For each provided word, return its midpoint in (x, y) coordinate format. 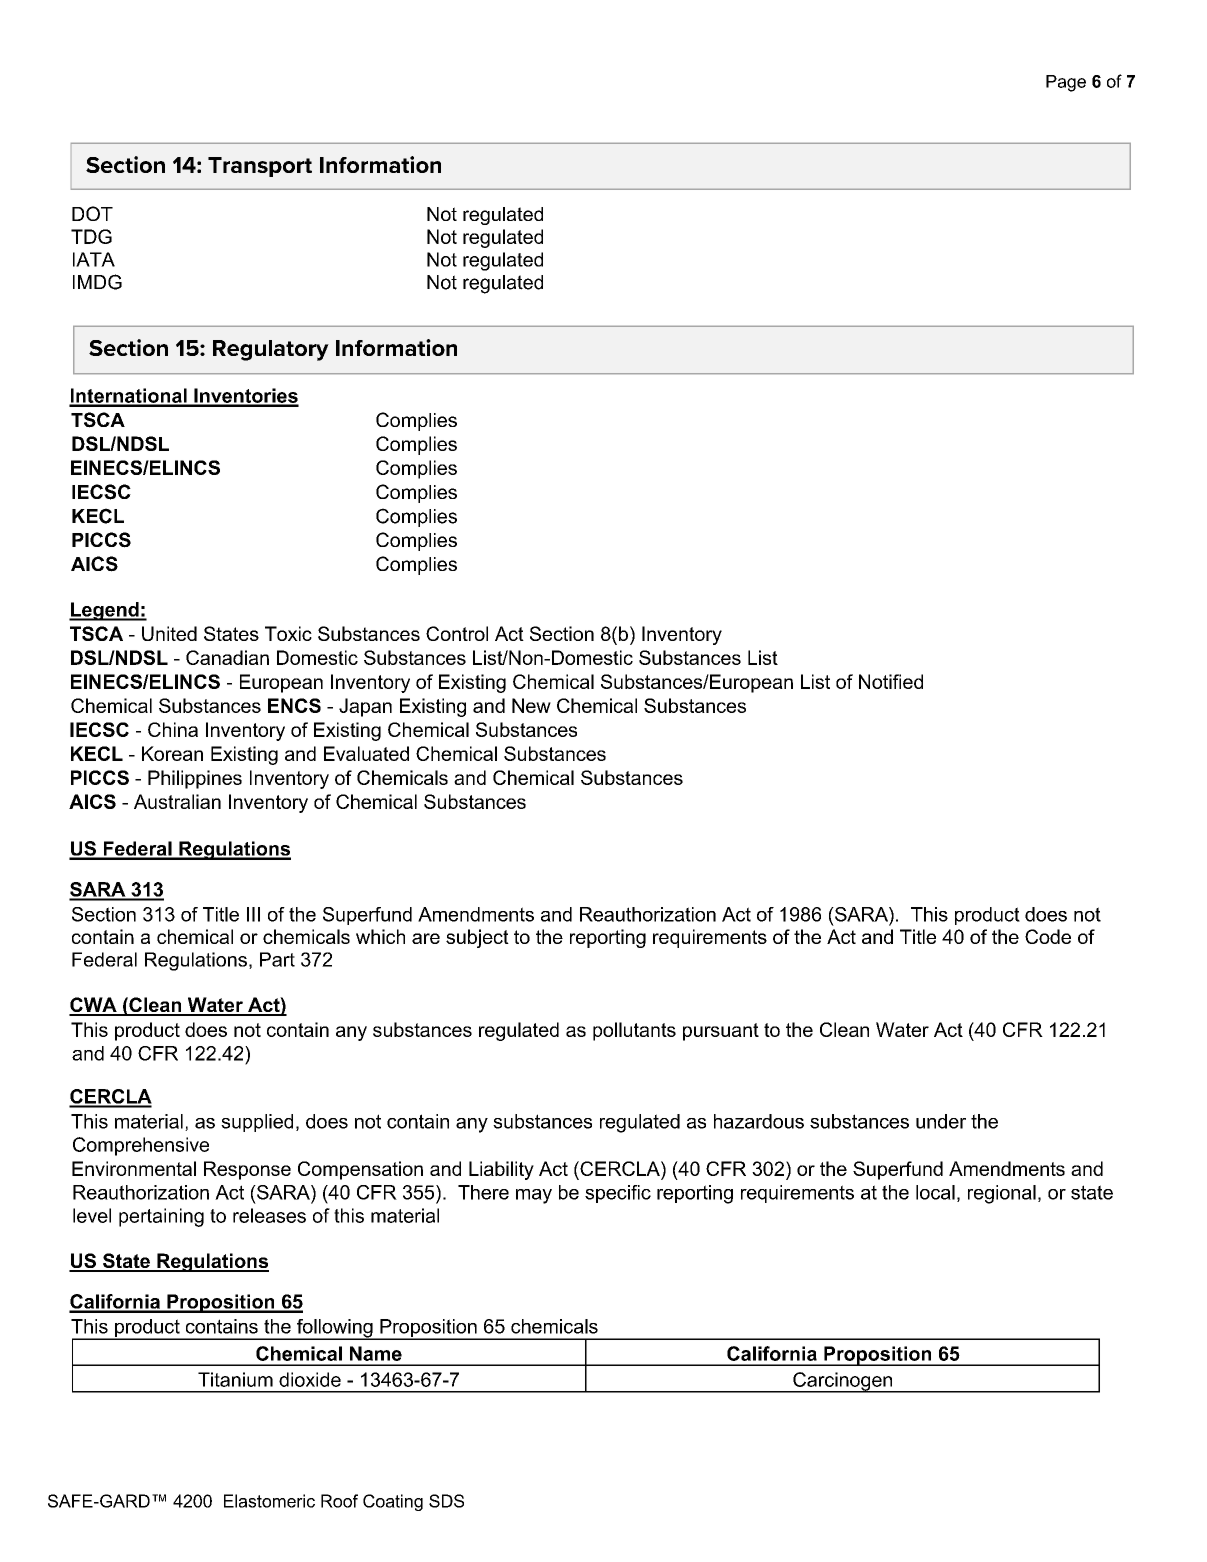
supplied (257, 1123)
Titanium (235, 1379)
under (941, 1121)
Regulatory (271, 350)
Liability (501, 1170)
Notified (891, 681)
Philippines (195, 779)
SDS (446, 1501)
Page (1066, 83)
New (531, 705)
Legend (105, 611)
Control (457, 633)
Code (1048, 936)
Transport (260, 167)
